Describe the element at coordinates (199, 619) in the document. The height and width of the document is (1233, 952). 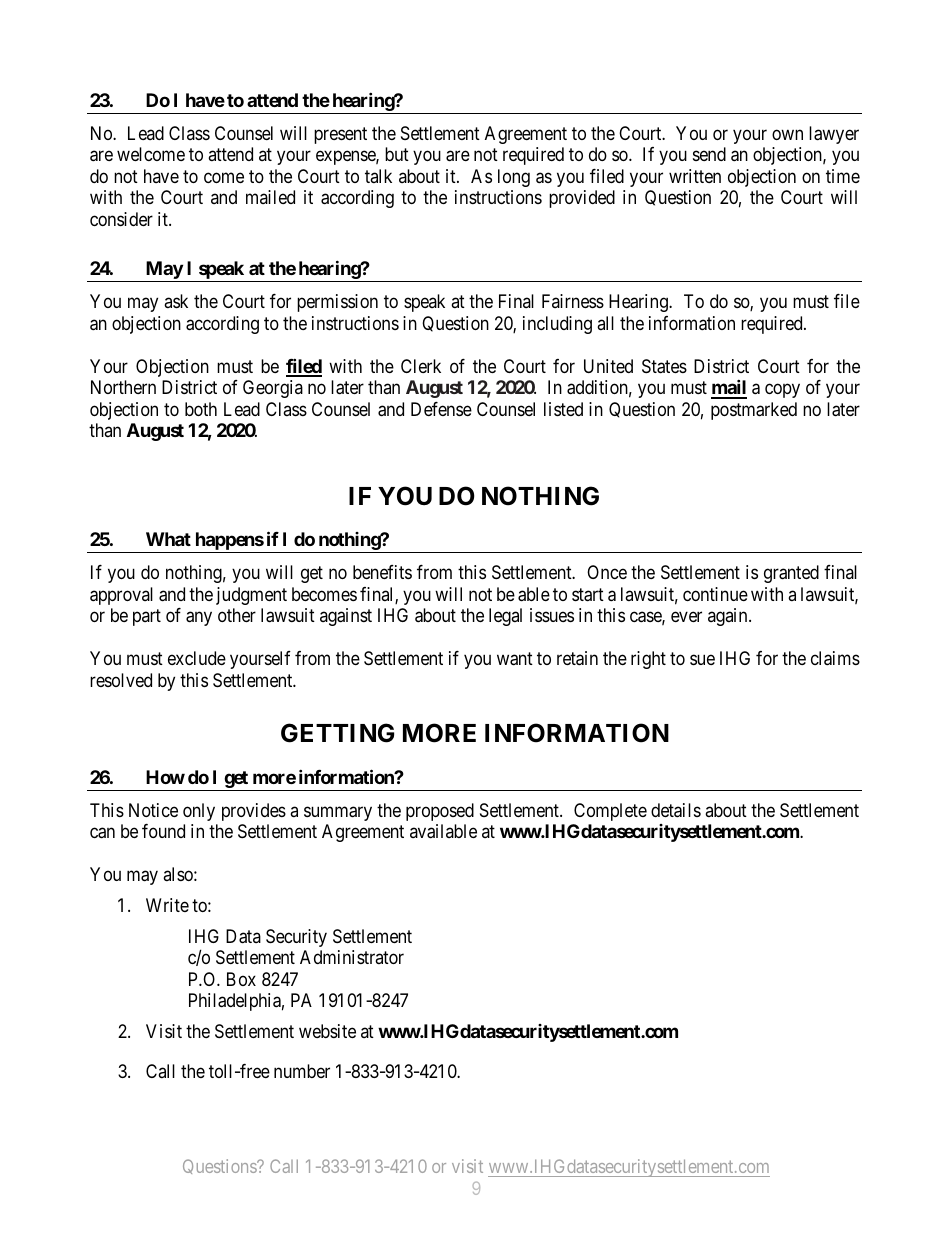
I see `any` at that location.
